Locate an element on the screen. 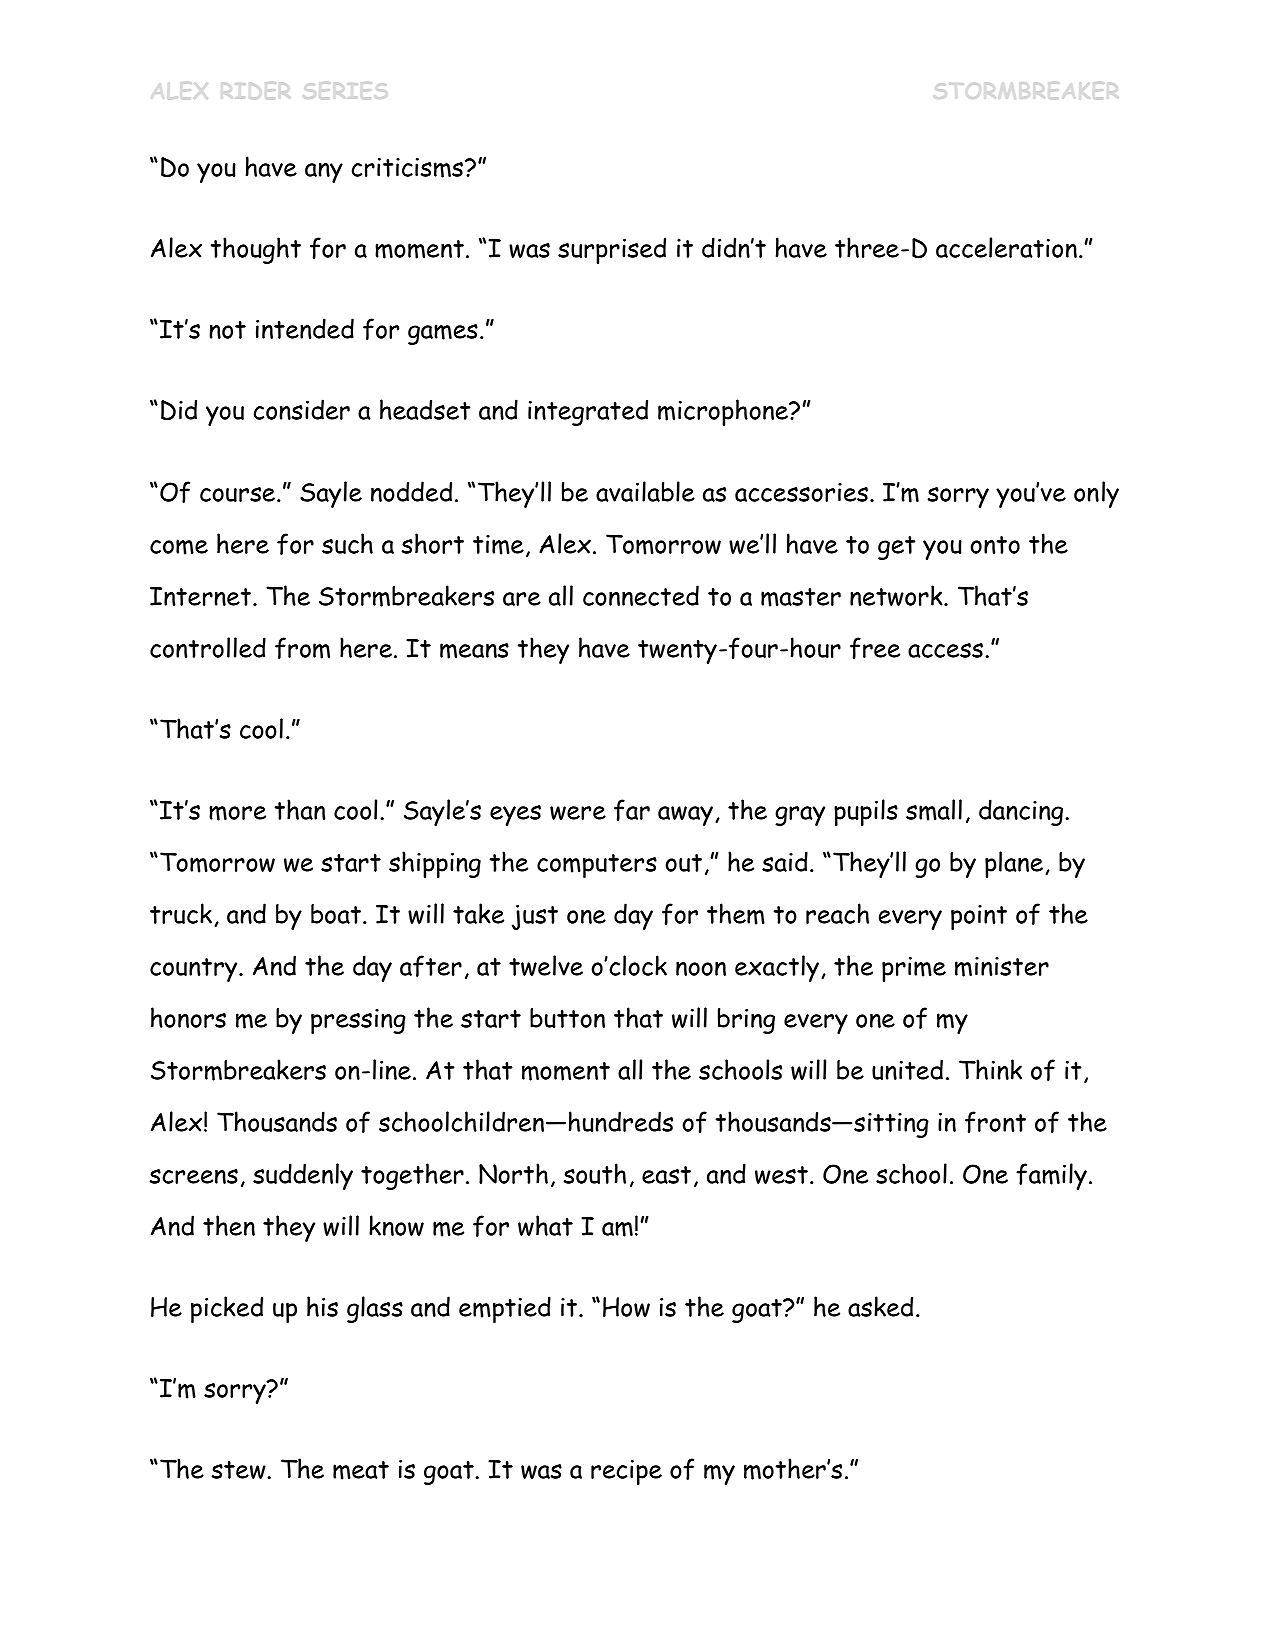 The height and width of the screenshot is (1643, 1269). surprised is located at coordinates (612, 250).
